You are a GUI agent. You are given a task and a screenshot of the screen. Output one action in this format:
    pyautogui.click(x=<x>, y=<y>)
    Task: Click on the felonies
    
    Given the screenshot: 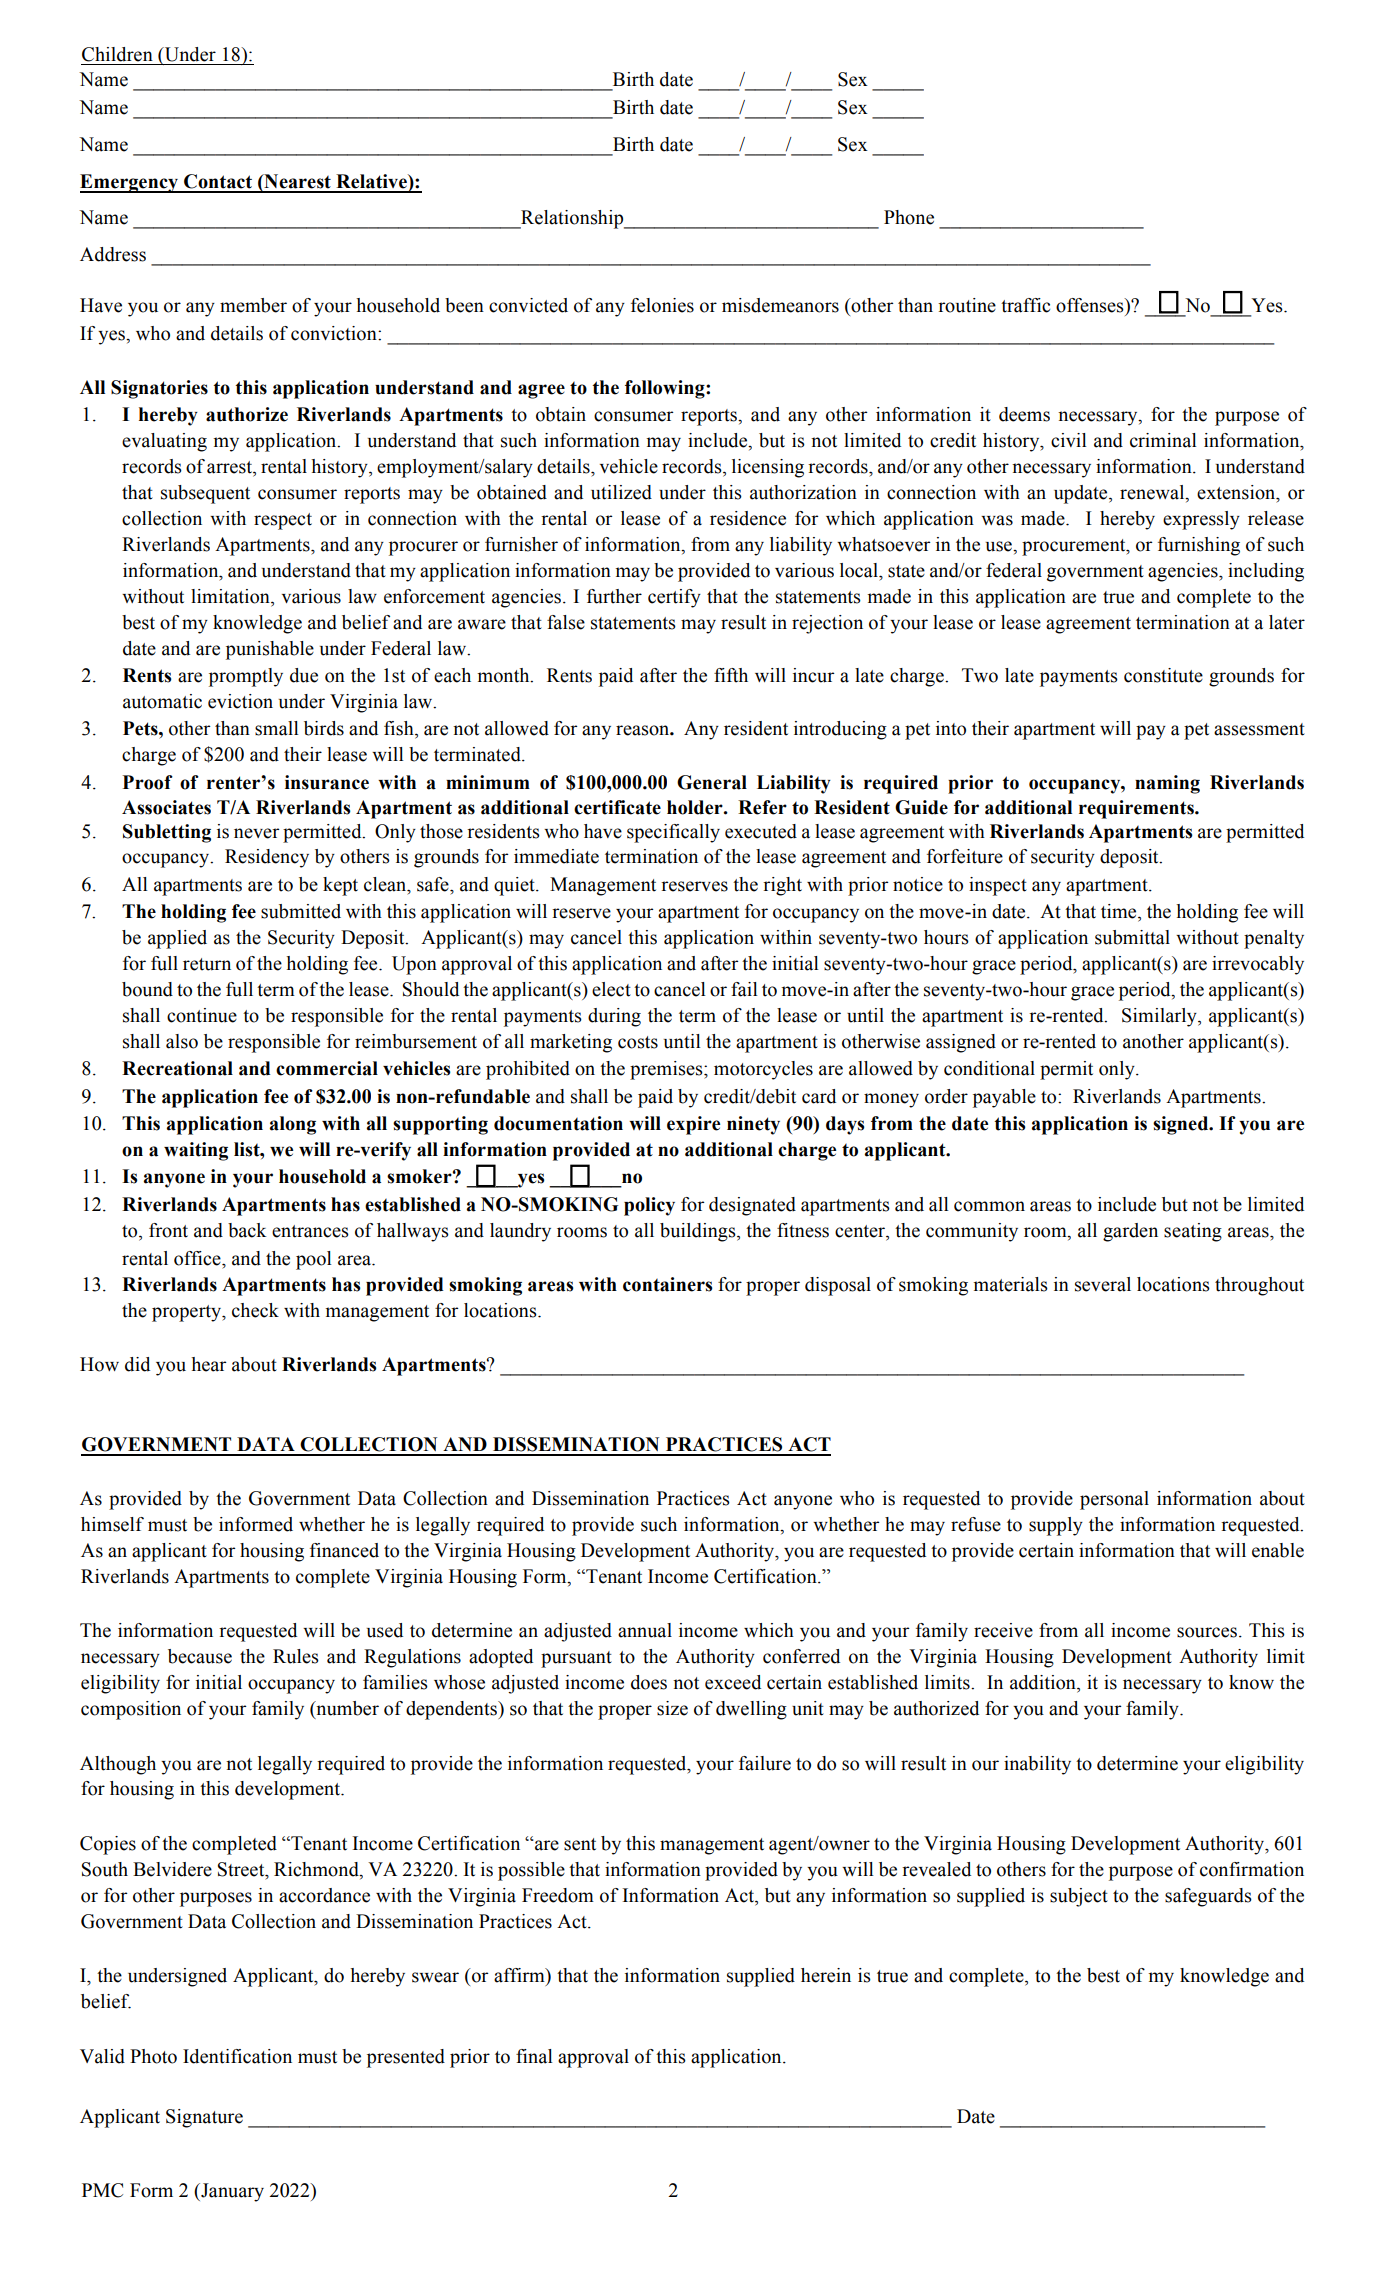 What is the action you would take?
    pyautogui.click(x=662, y=305)
